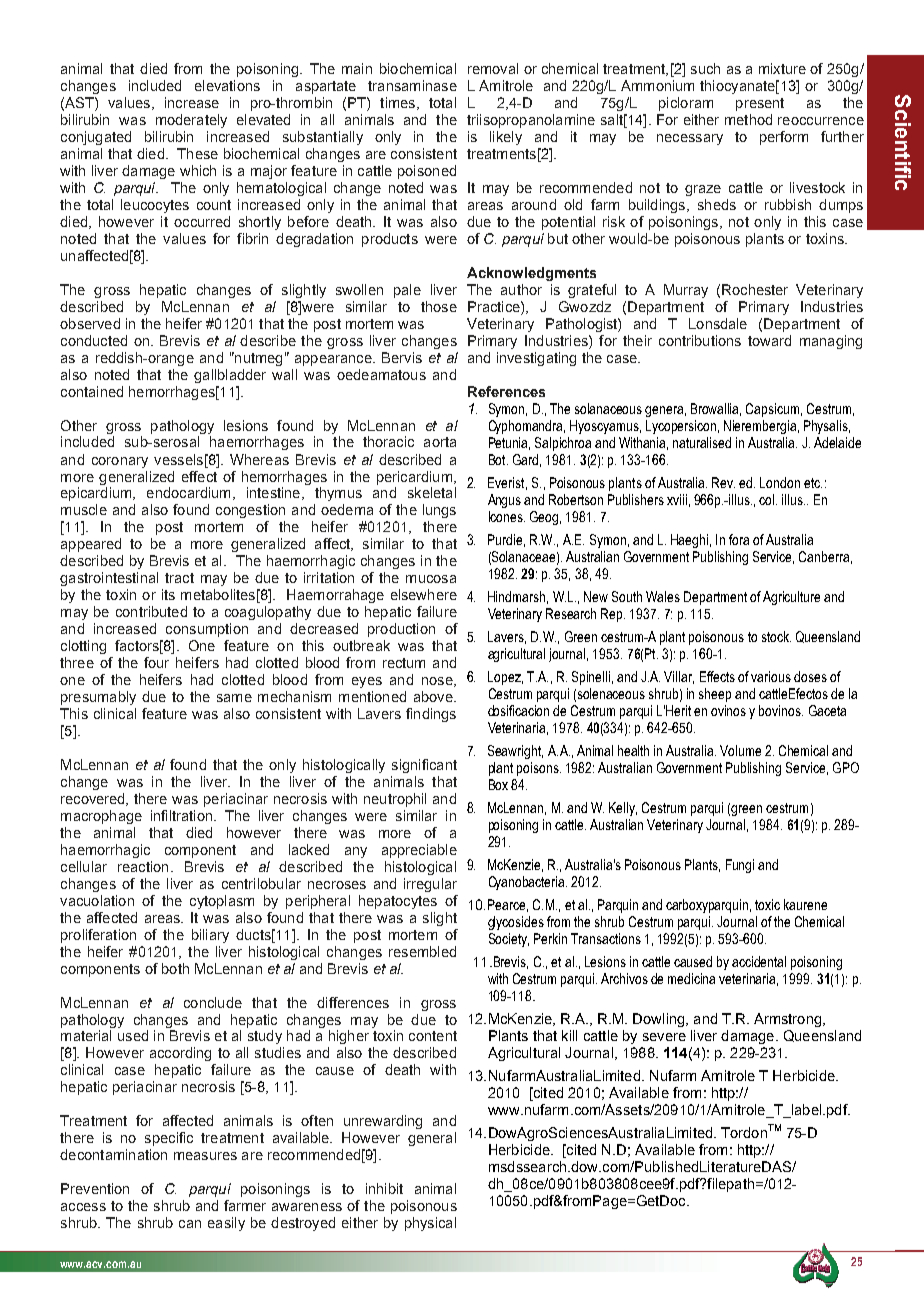 The image size is (924, 1308). I want to click on physical, so click(430, 1224).
